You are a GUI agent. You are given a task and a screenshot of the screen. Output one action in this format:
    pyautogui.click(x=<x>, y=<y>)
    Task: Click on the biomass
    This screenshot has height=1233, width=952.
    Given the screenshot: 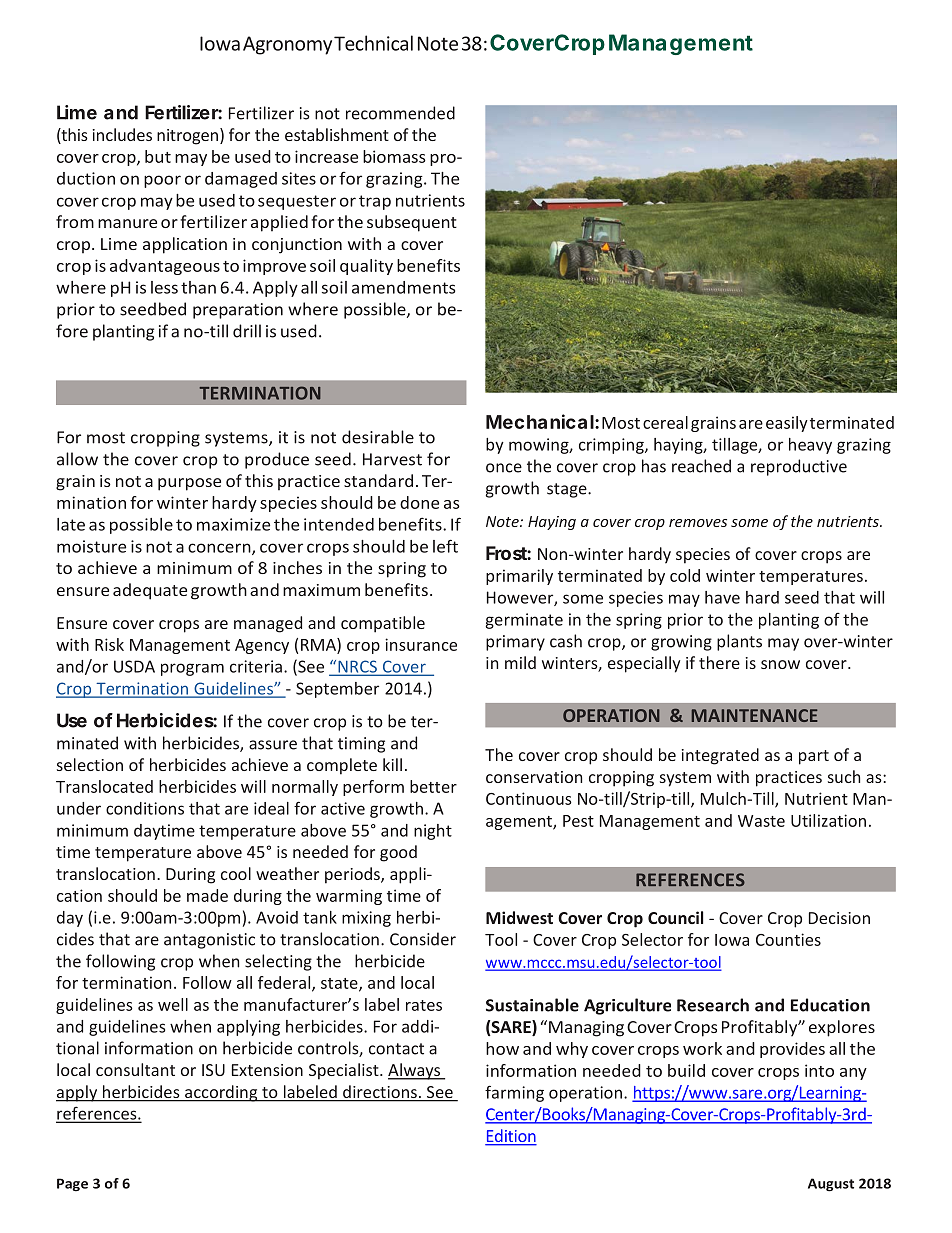 What is the action you would take?
    pyautogui.click(x=394, y=156)
